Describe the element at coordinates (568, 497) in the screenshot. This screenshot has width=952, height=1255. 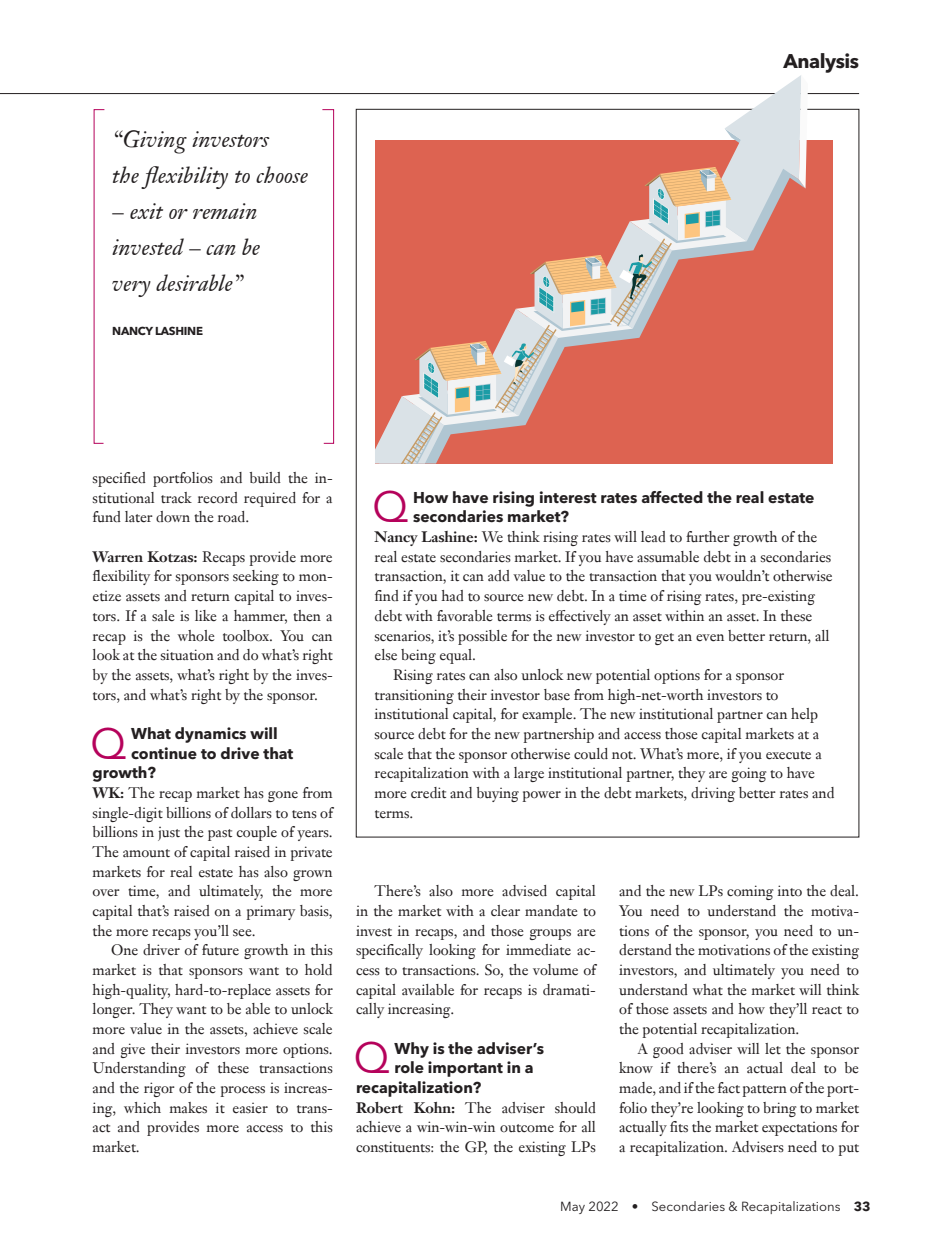
I see `interest` at that location.
